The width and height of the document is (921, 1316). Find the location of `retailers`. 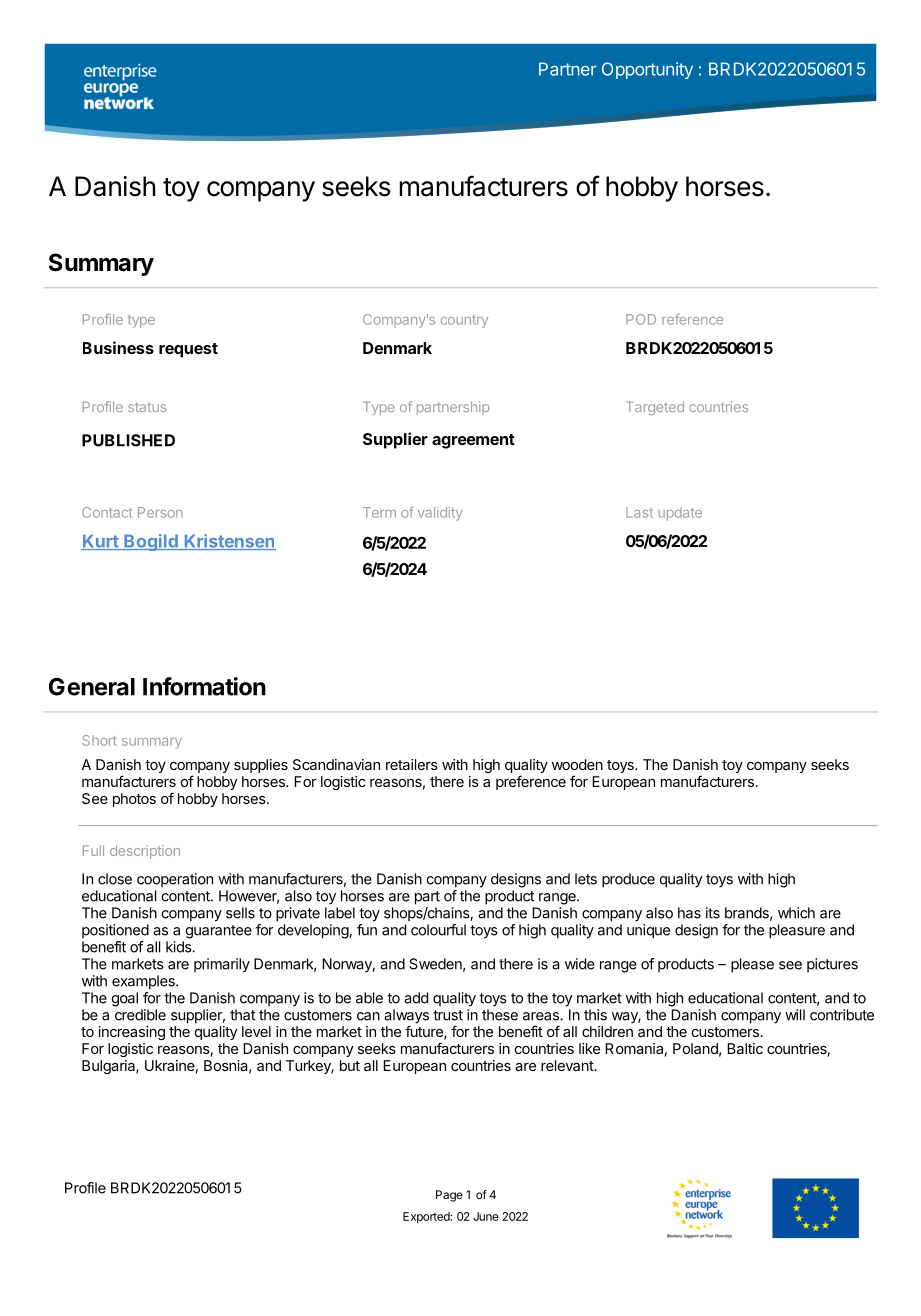

retailers is located at coordinates (412, 764).
